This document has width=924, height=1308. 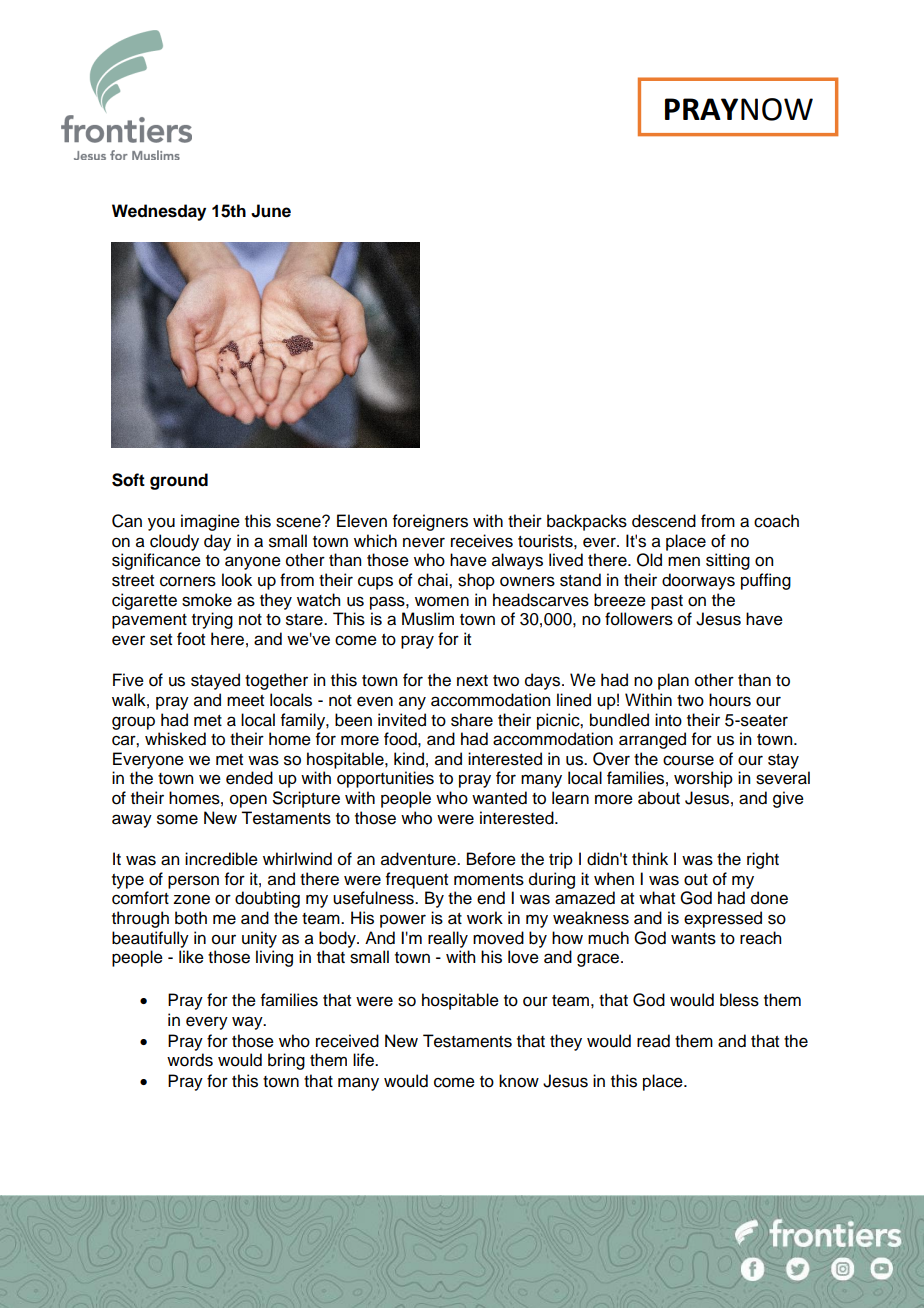 What do you see at coordinates (664, 521) in the document?
I see `descend` at bounding box center [664, 521].
